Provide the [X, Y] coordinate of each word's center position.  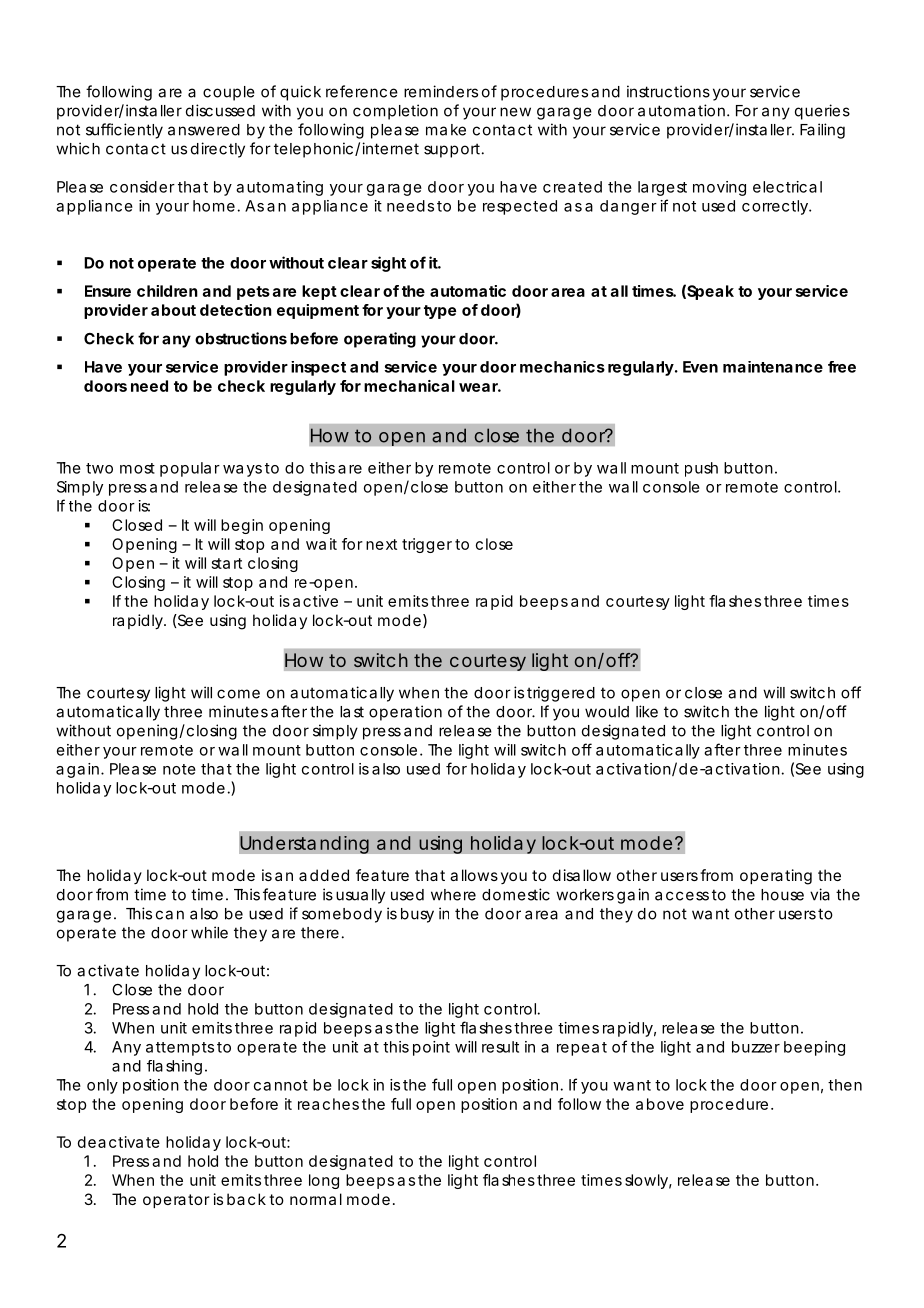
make [446, 130]
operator [176, 1201]
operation [405, 713]
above [660, 1104]
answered [204, 130]
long [324, 1181]
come [238, 694]
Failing [822, 131]
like [647, 711]
